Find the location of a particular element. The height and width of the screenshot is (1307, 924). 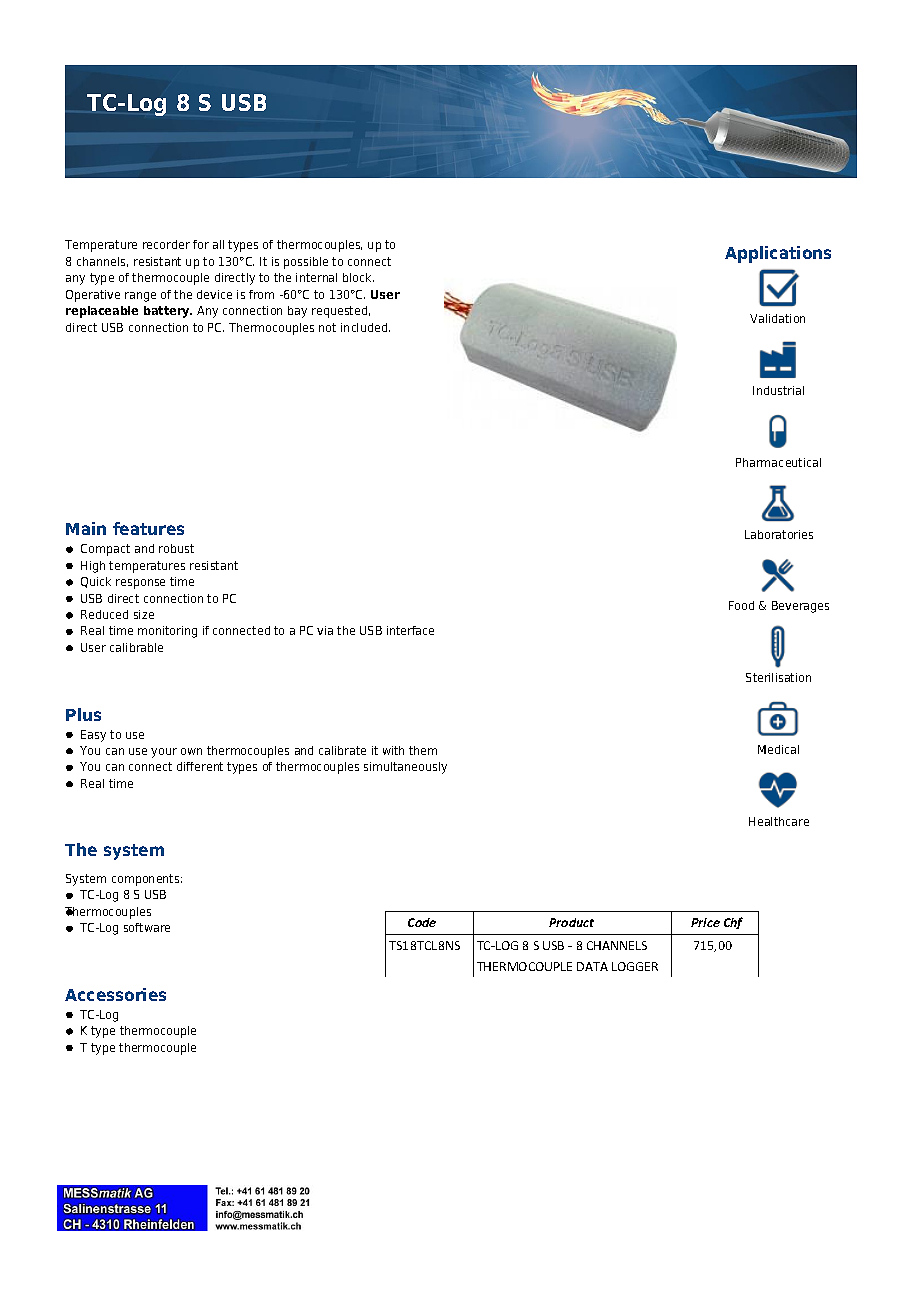

Applications is located at coordinates (778, 254).
